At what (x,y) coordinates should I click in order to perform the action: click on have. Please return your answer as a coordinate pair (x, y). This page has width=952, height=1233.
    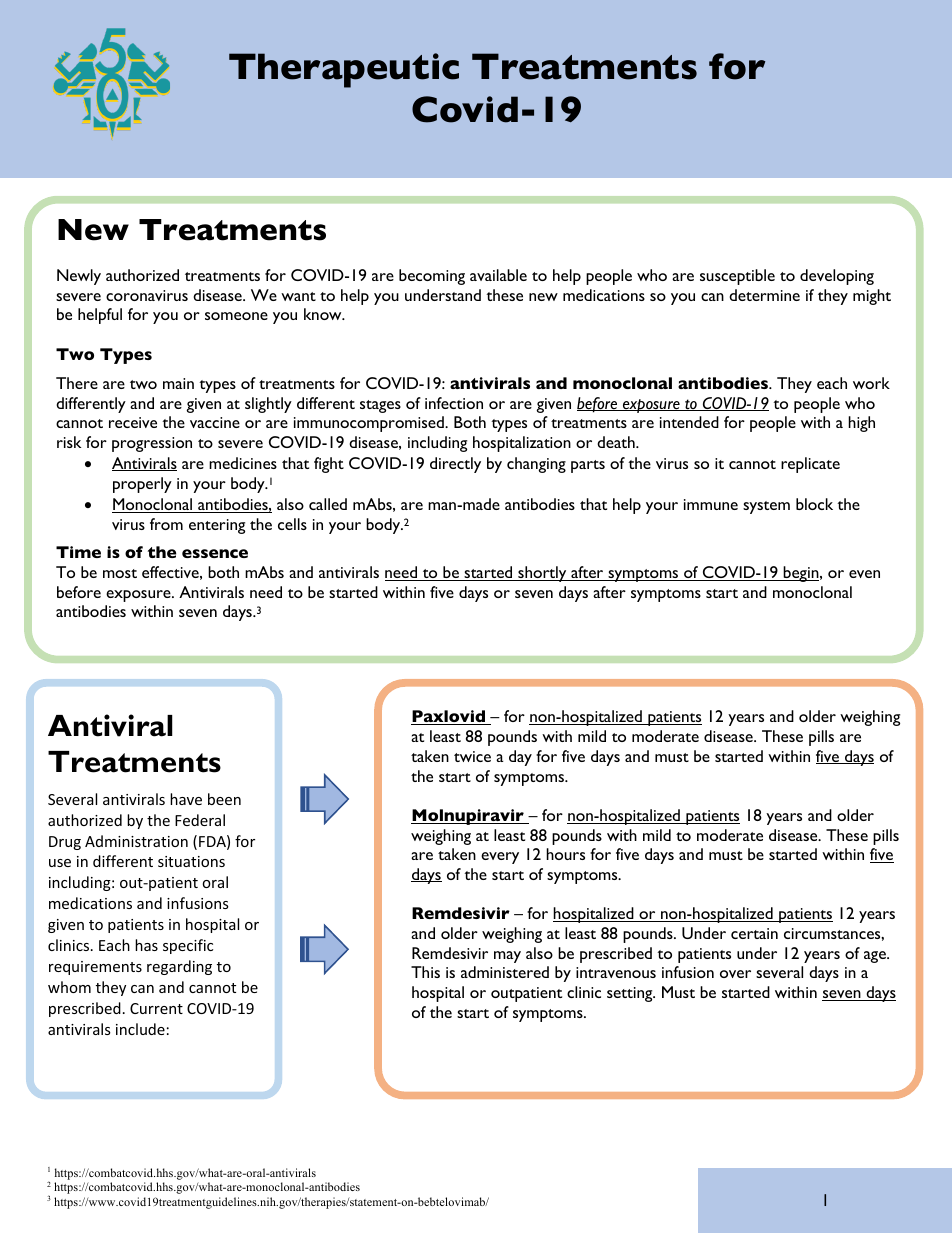
    Looking at the image, I should click on (186, 799).
